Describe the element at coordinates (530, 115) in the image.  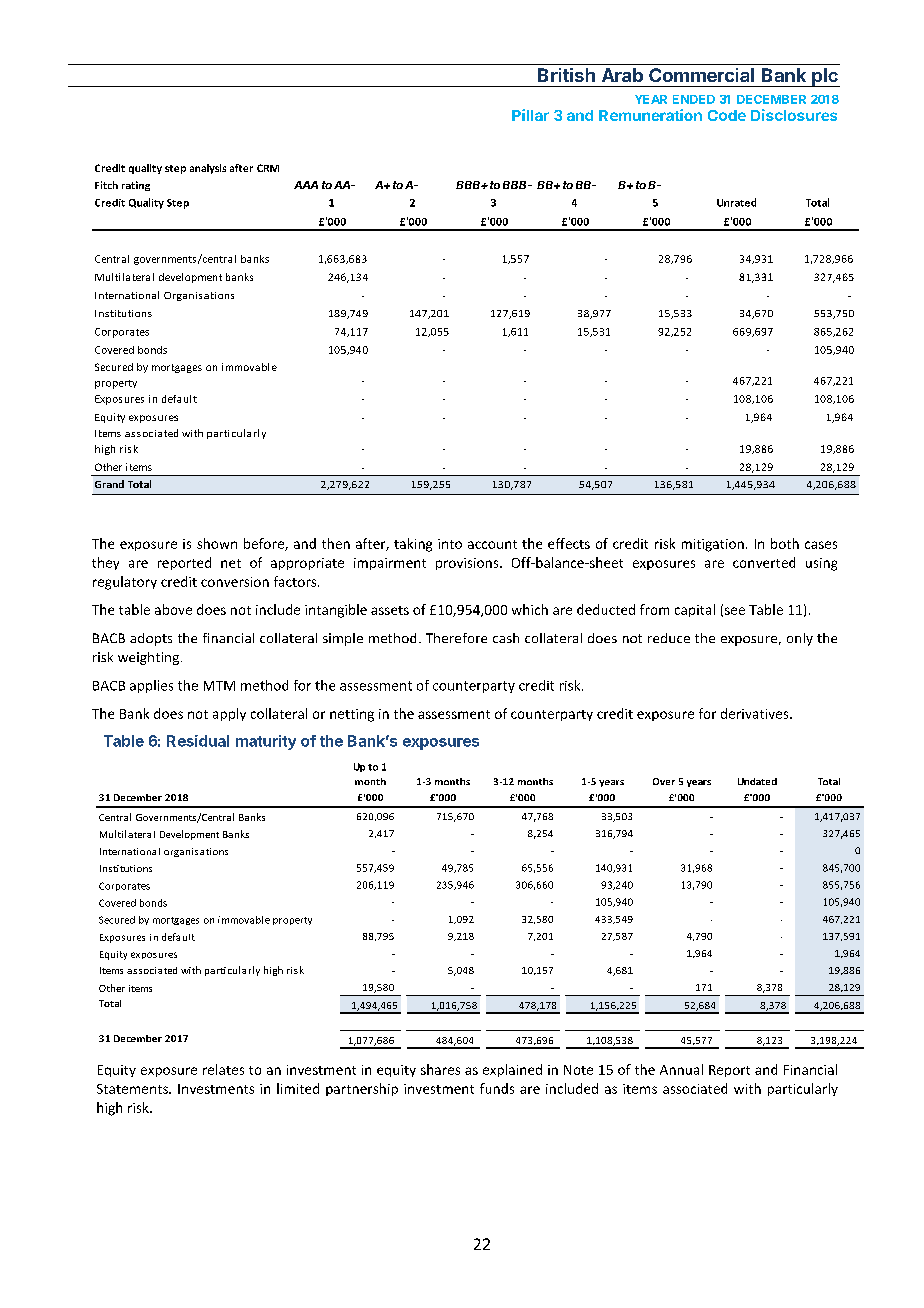
I see `Pillar` at that location.
